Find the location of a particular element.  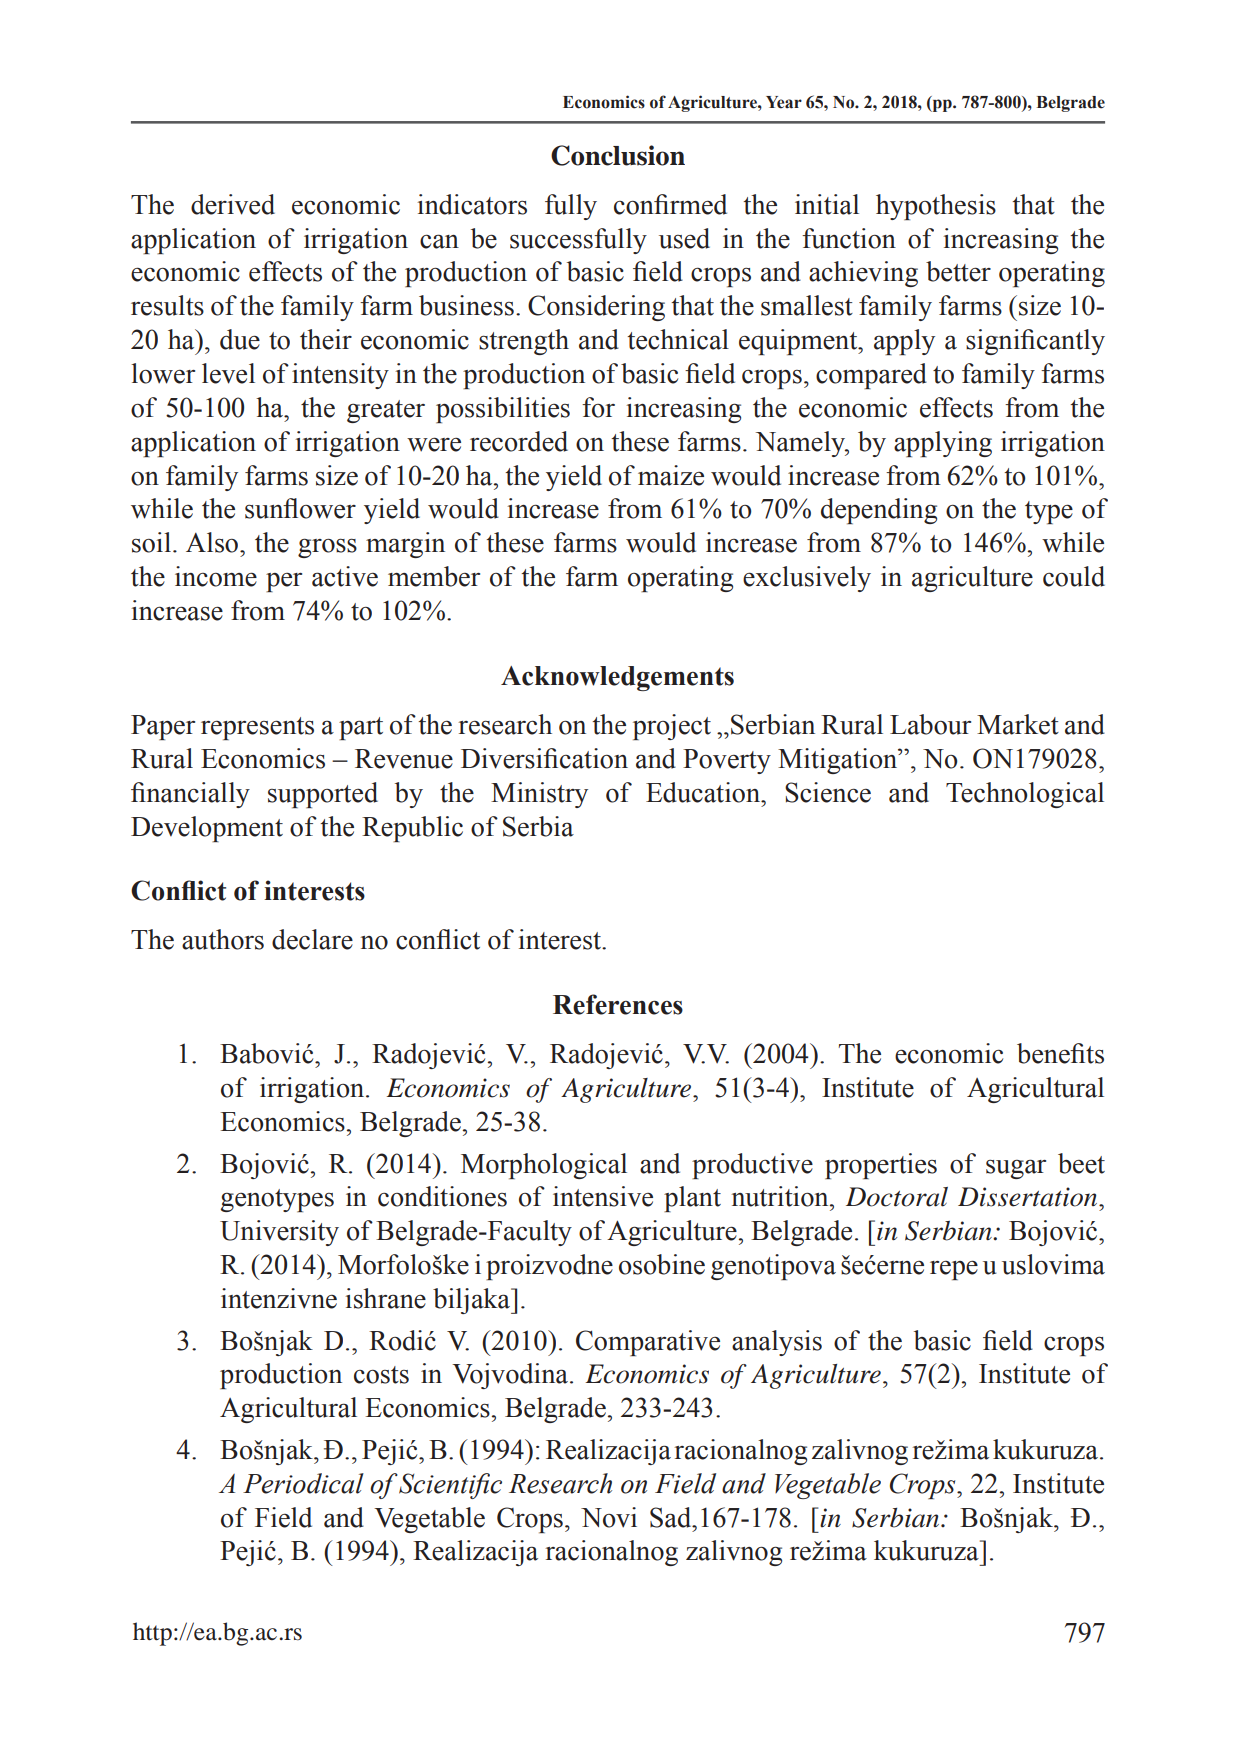

Periodical is located at coordinates (303, 1483).
